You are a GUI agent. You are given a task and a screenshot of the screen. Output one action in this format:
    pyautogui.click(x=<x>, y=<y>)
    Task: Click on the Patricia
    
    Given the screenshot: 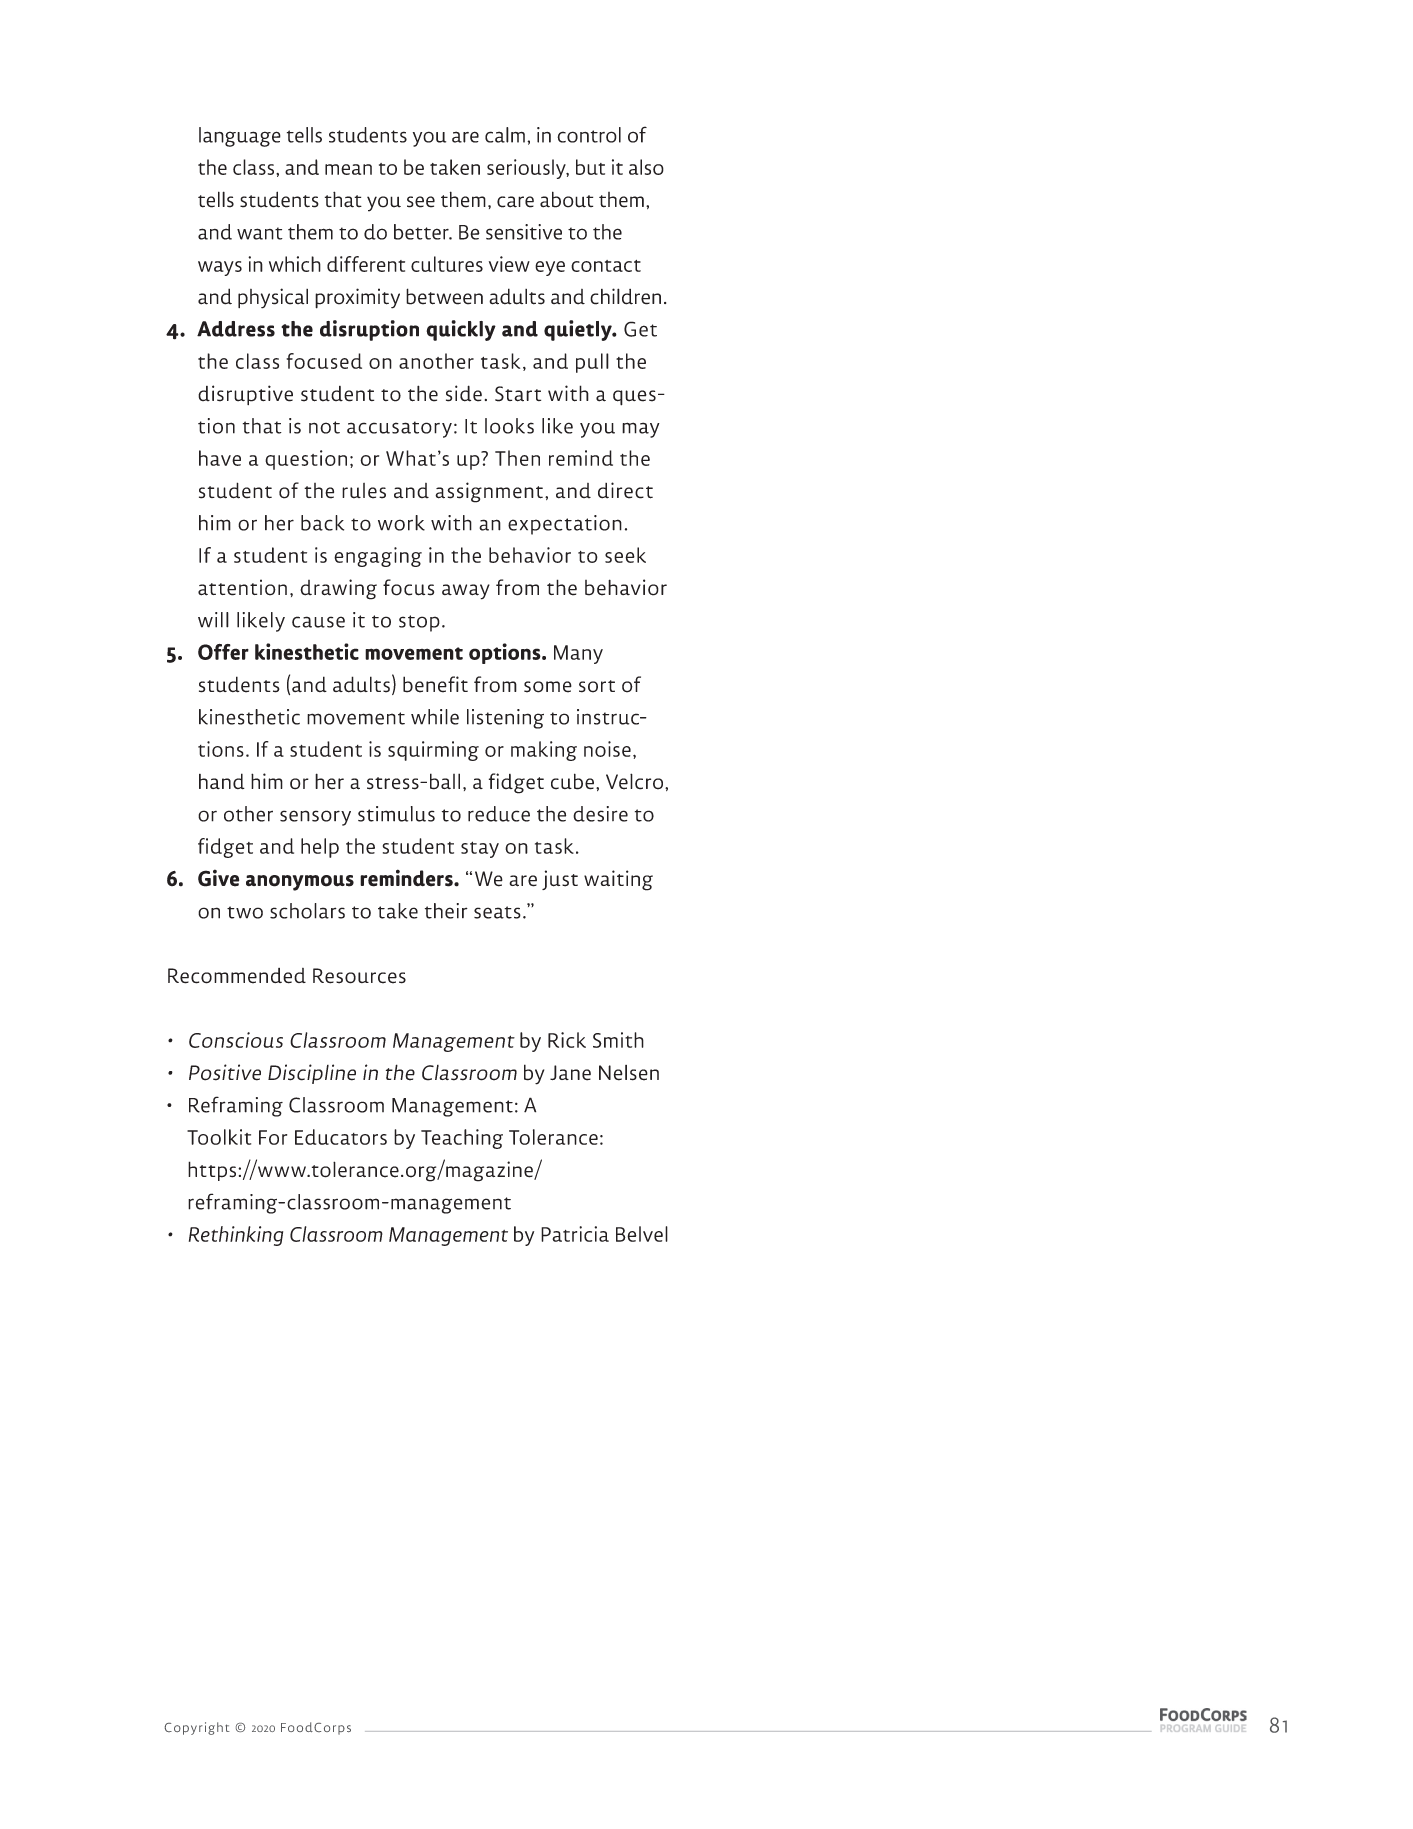 What is the action you would take?
    pyautogui.click(x=575, y=1234)
